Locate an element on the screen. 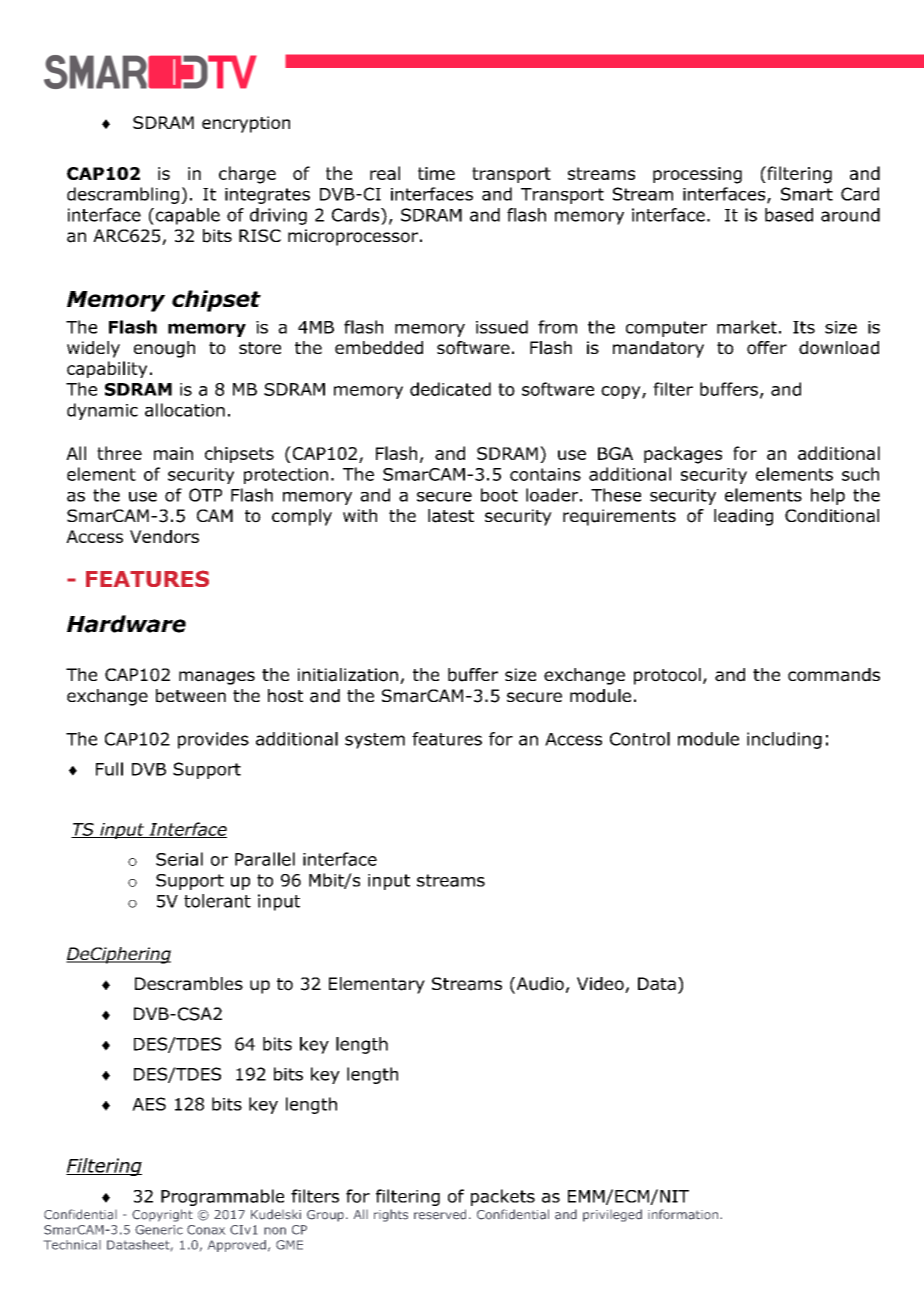 The image size is (924, 1308). reserved is located at coordinates (440, 1214).
